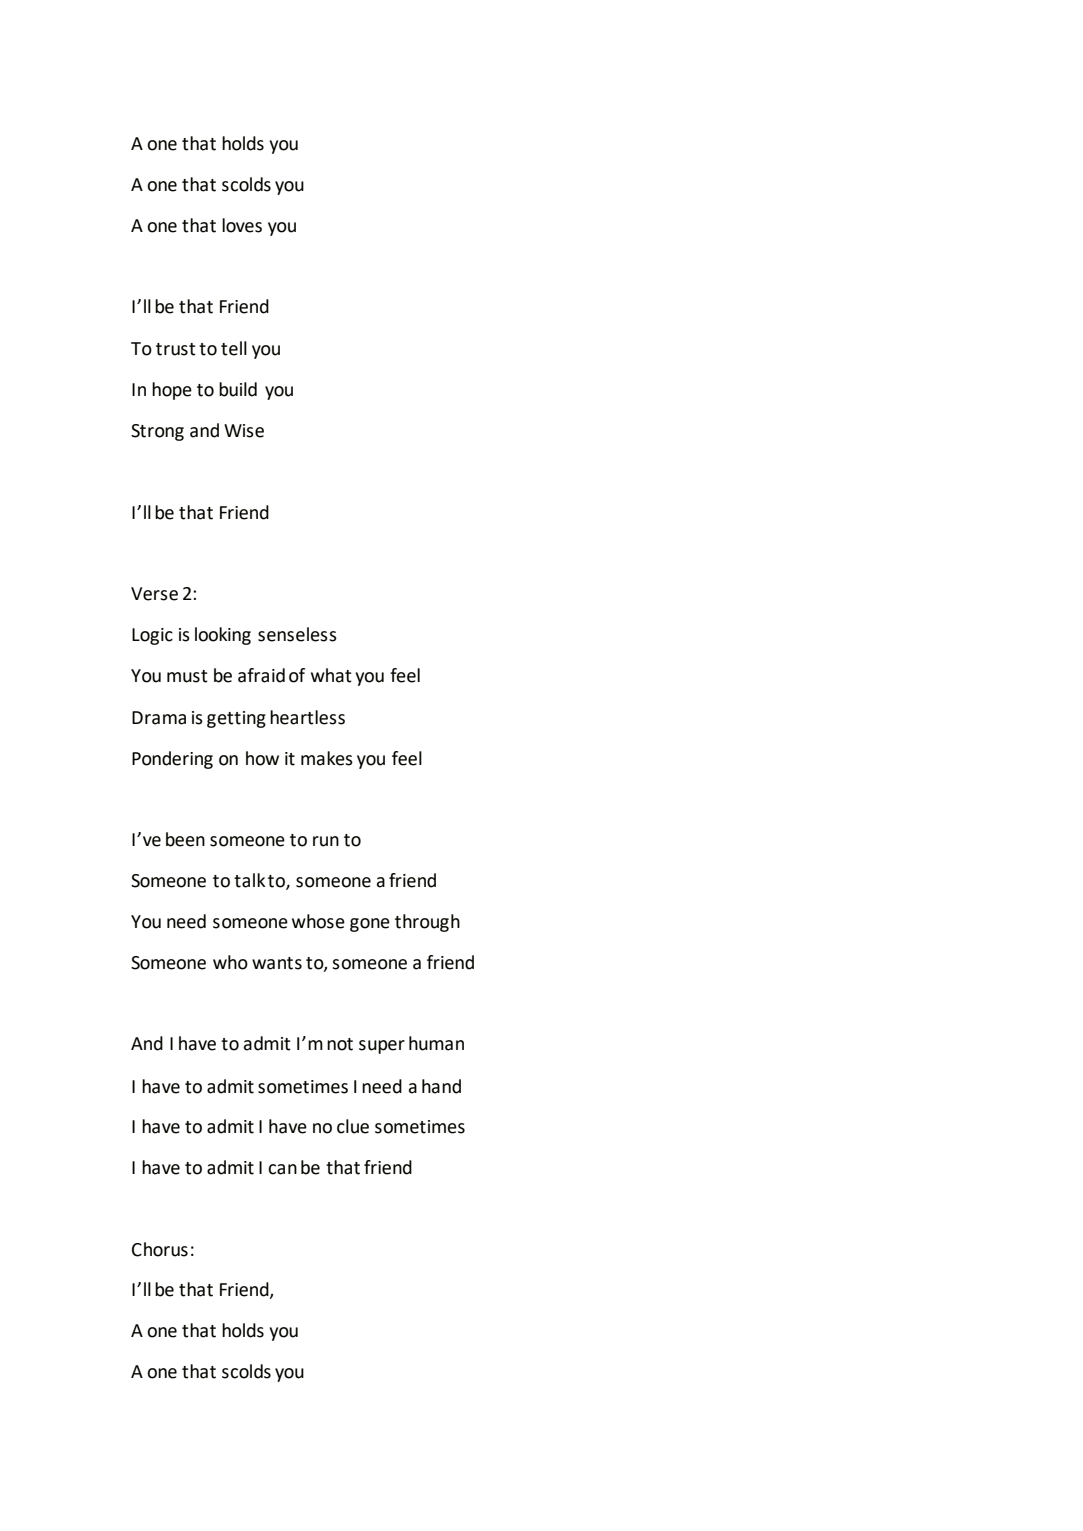  Describe the element at coordinates (187, 676) in the image. I see `must` at that location.
